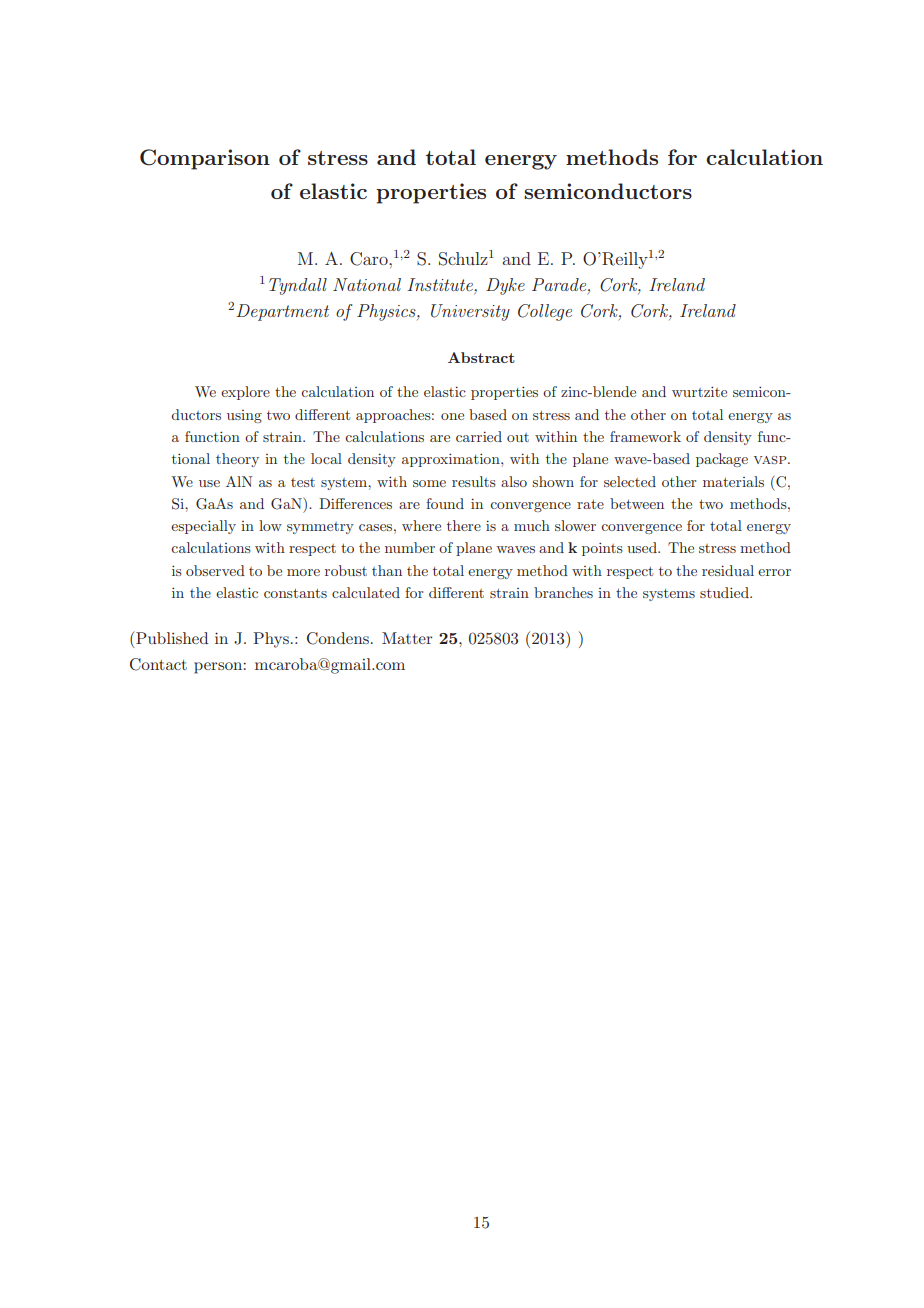 The image size is (924, 1308). Describe the element at coordinates (215, 570) in the document. I see `observed` at that location.
